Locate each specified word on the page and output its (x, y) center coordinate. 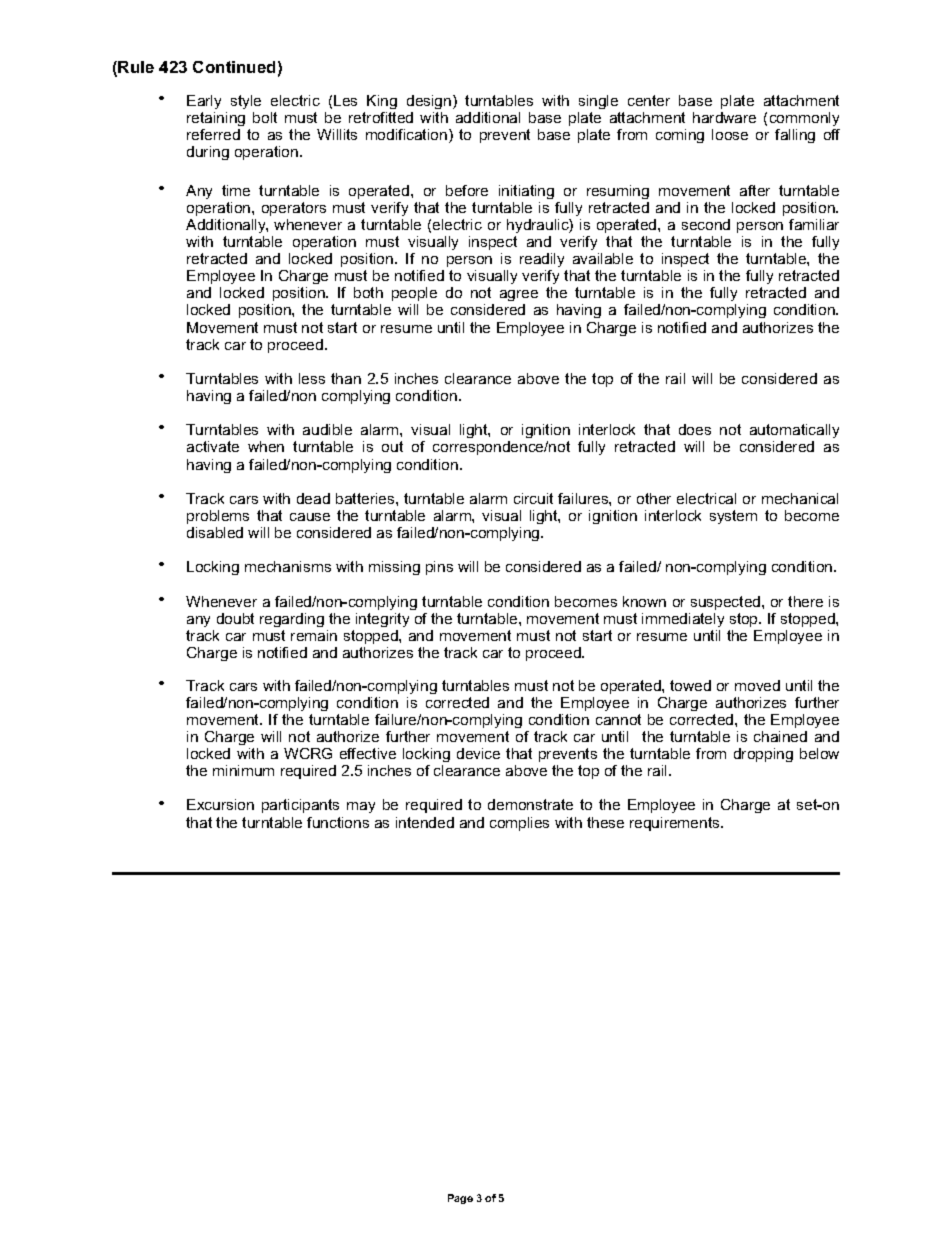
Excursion (220, 804)
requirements (676, 824)
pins (439, 568)
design (430, 102)
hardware (724, 117)
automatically (794, 433)
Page (460, 1199)
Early (204, 102)
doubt (235, 618)
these (605, 822)
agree (519, 297)
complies (519, 824)
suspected (727, 603)
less (312, 378)
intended (425, 822)
